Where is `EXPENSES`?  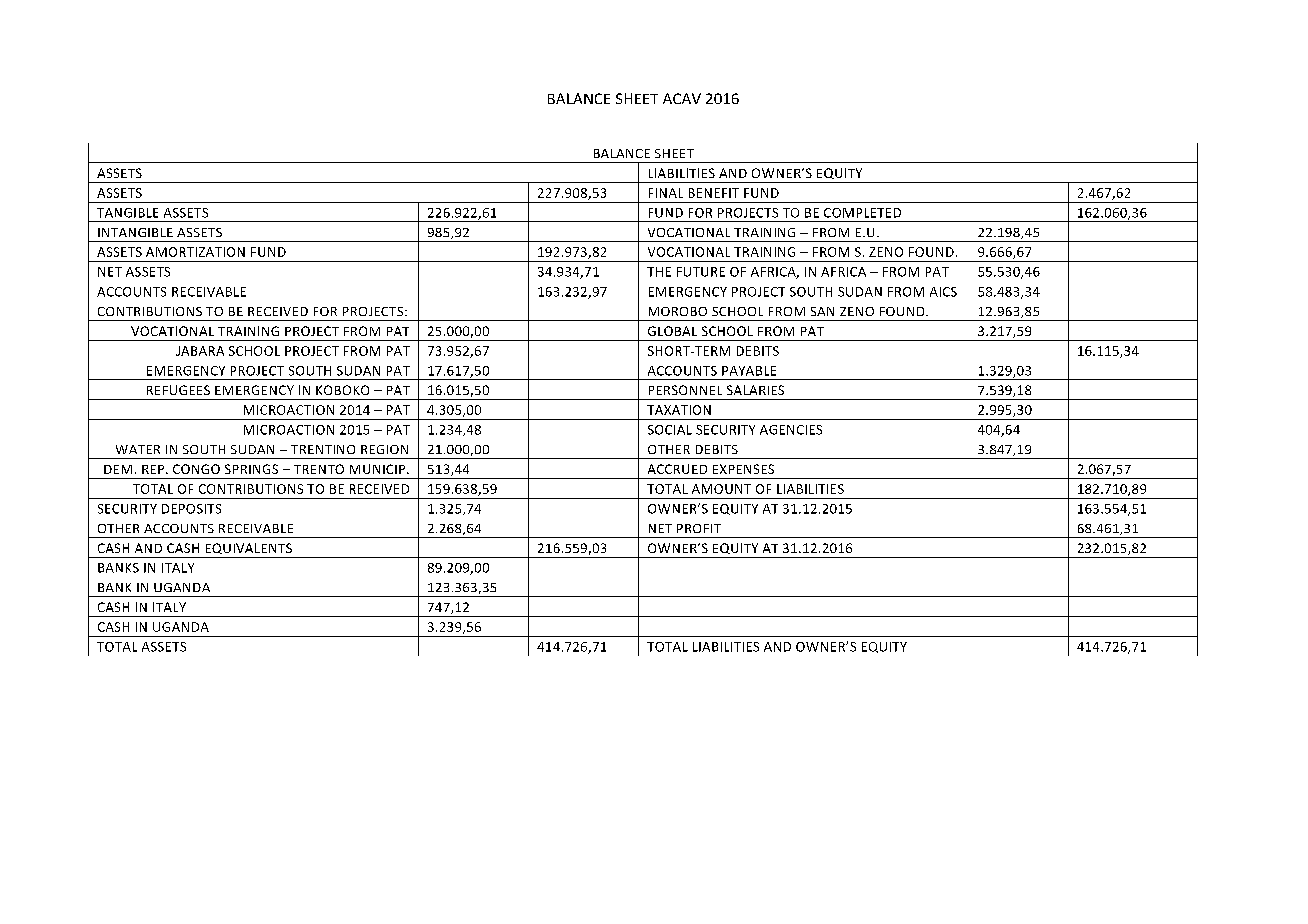
EXPENSES is located at coordinates (743, 469).
